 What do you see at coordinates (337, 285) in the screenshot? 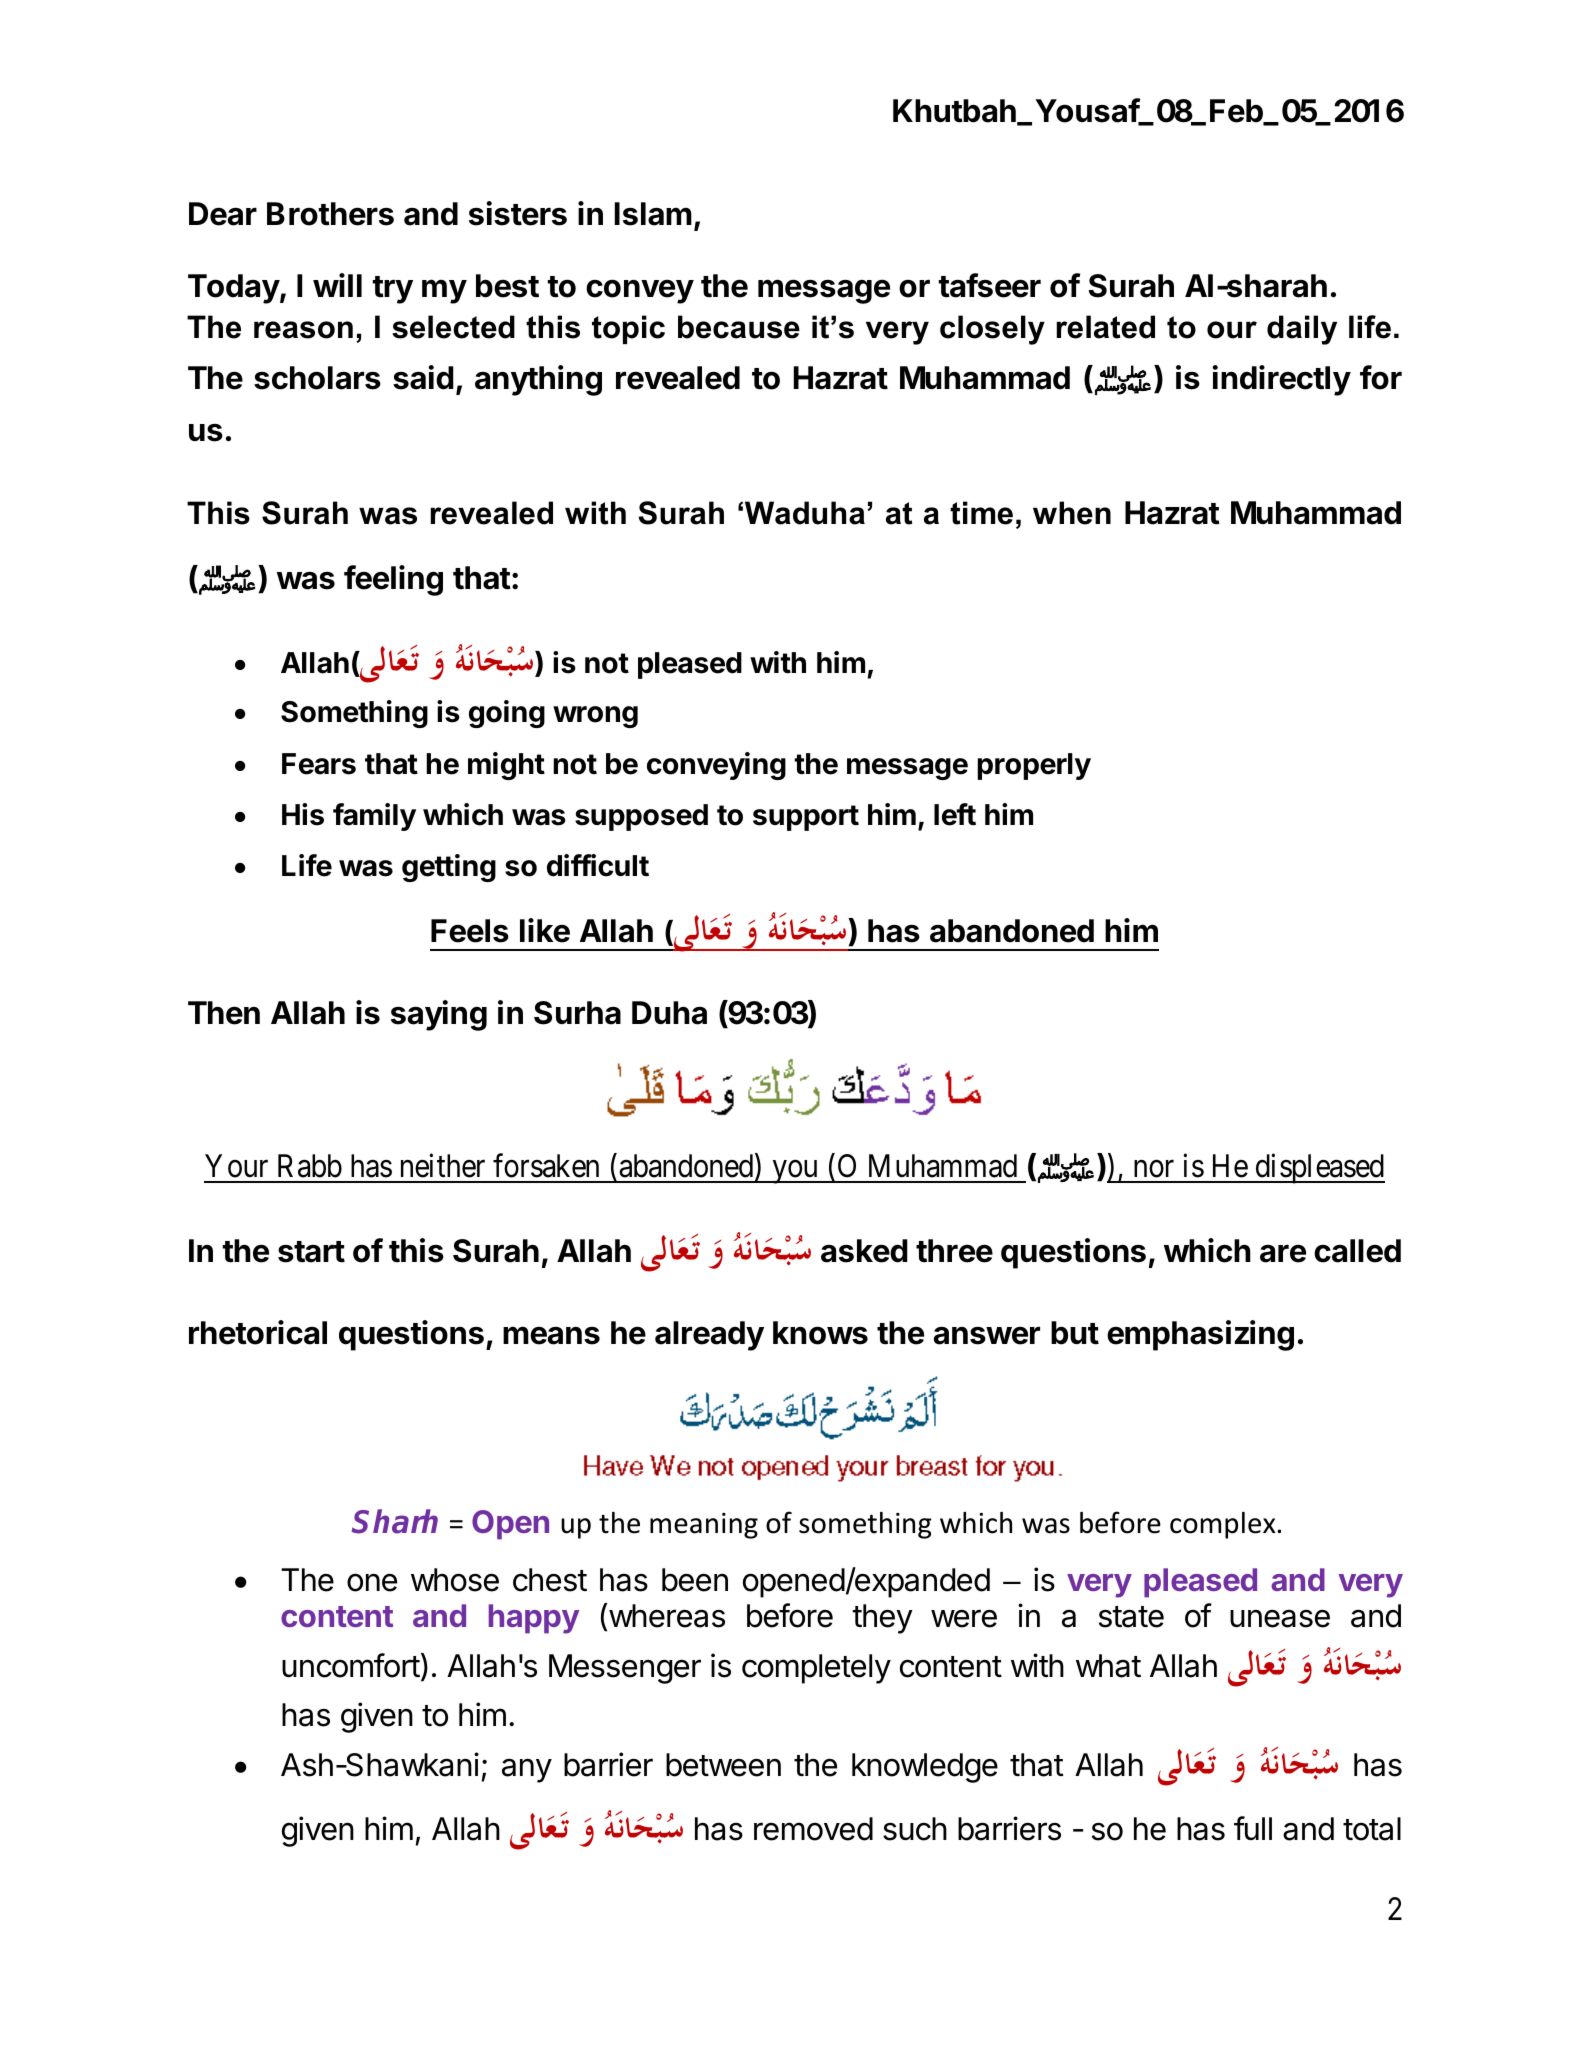
I see `will` at bounding box center [337, 285].
